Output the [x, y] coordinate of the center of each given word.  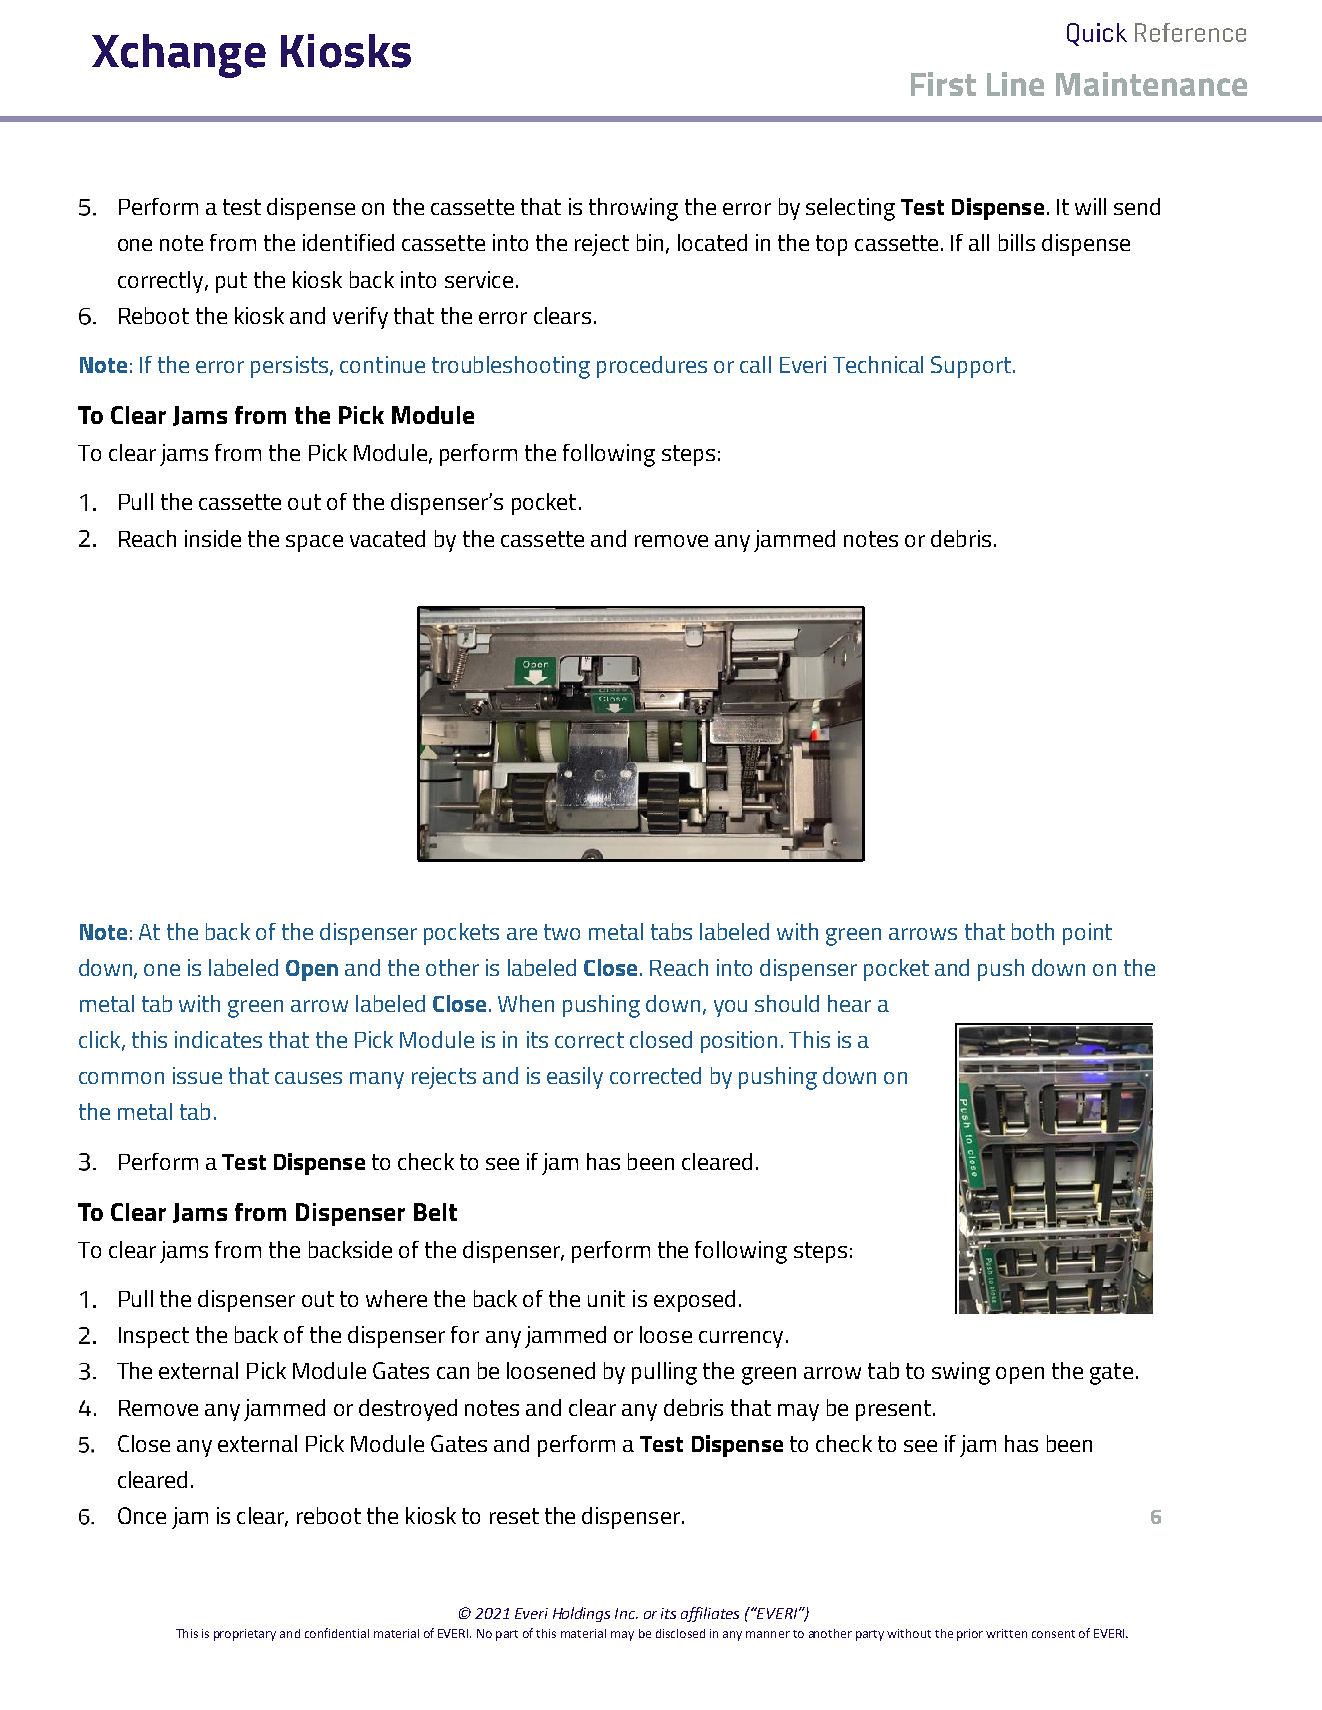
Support [971, 367]
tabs [671, 931]
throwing [633, 209]
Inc [626, 1613]
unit [606, 1298]
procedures [652, 367]
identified [348, 242]
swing [961, 1373]
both [1033, 931]
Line [1015, 84]
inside [213, 538]
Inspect [154, 1337]
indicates [218, 1039]
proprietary [245, 1635]
